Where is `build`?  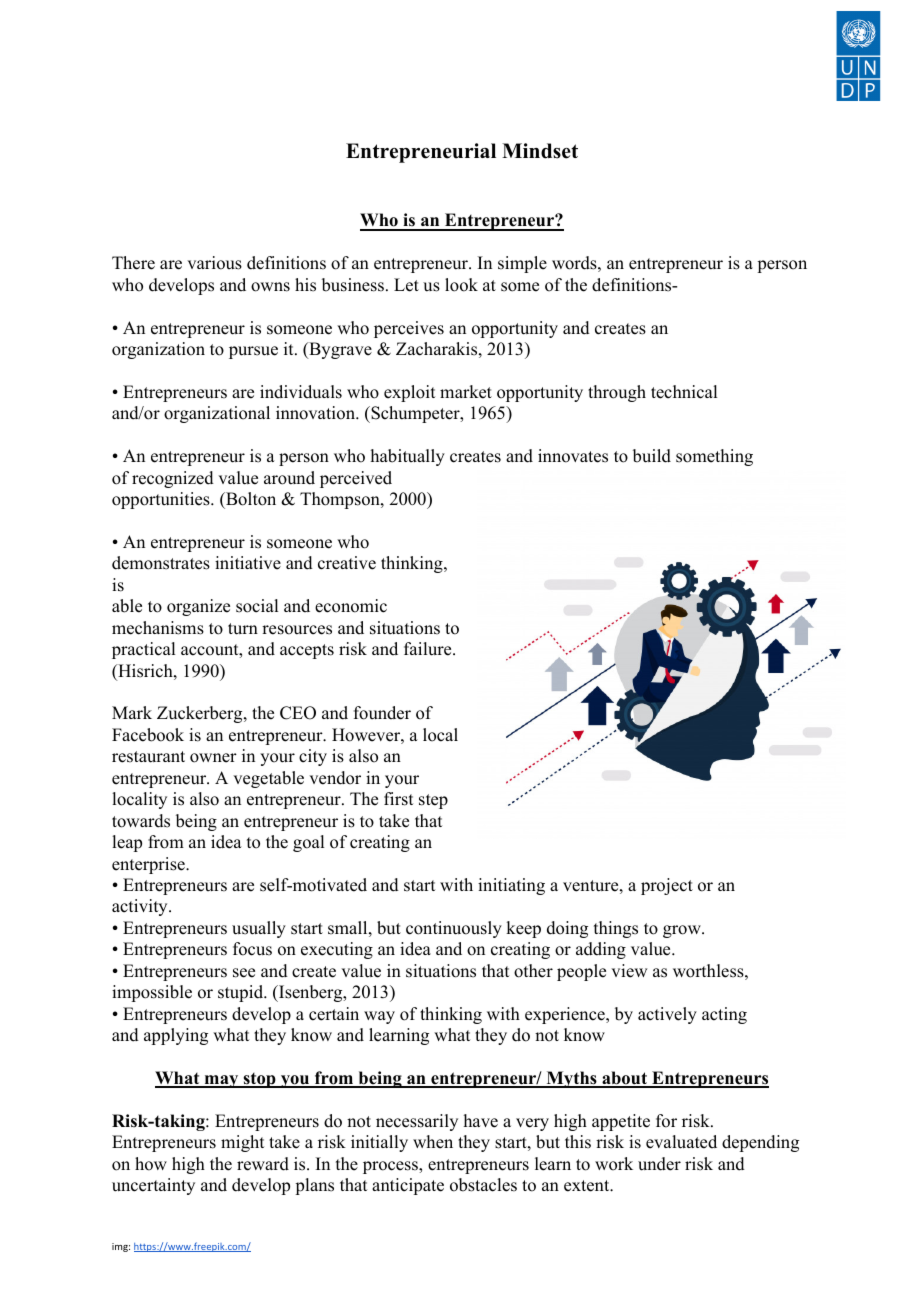 build is located at coordinates (652, 456).
